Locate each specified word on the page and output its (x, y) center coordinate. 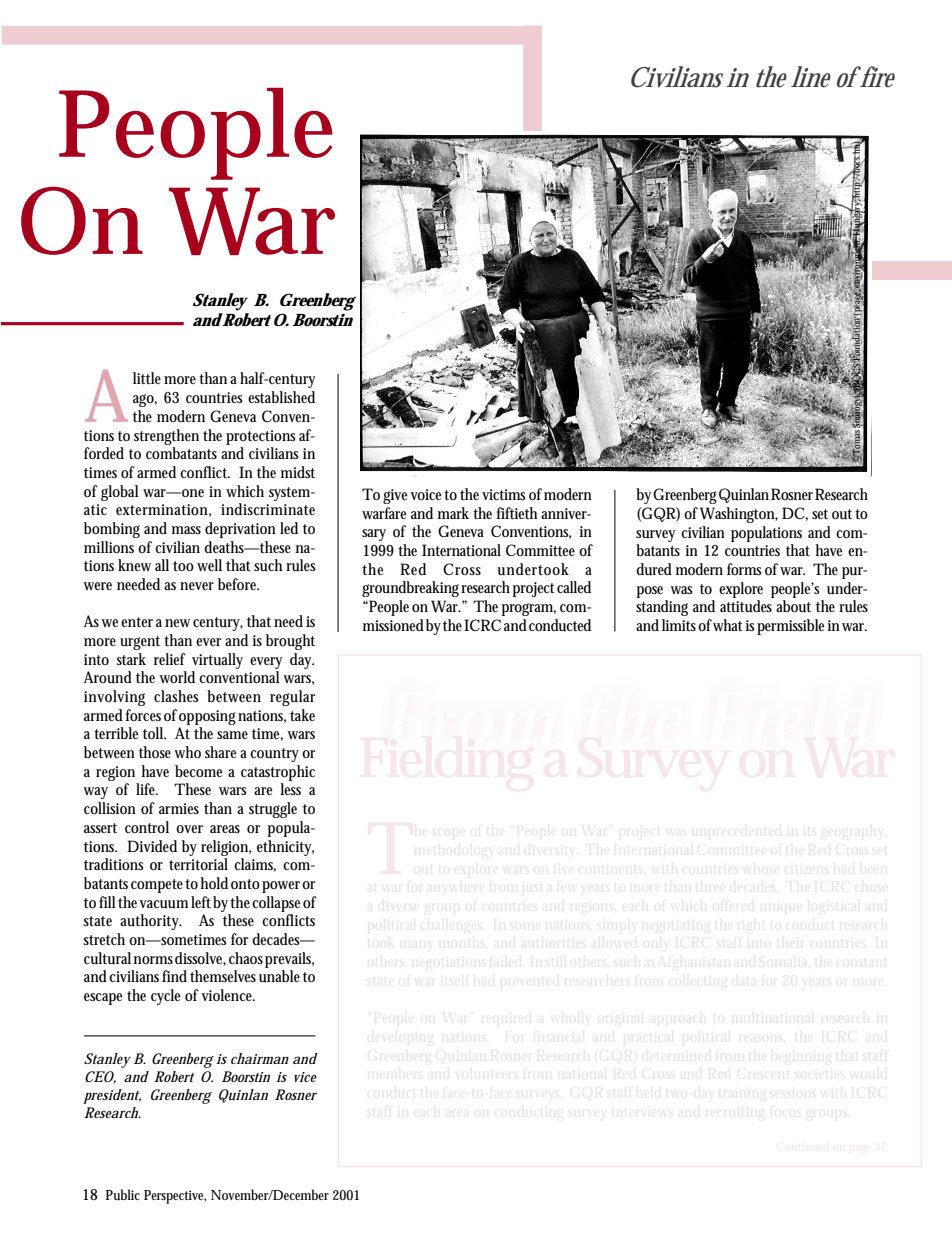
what (728, 625)
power (282, 887)
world (177, 677)
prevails (289, 960)
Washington (739, 515)
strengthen (166, 437)
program (529, 609)
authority (151, 922)
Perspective (175, 1197)
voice (427, 494)
